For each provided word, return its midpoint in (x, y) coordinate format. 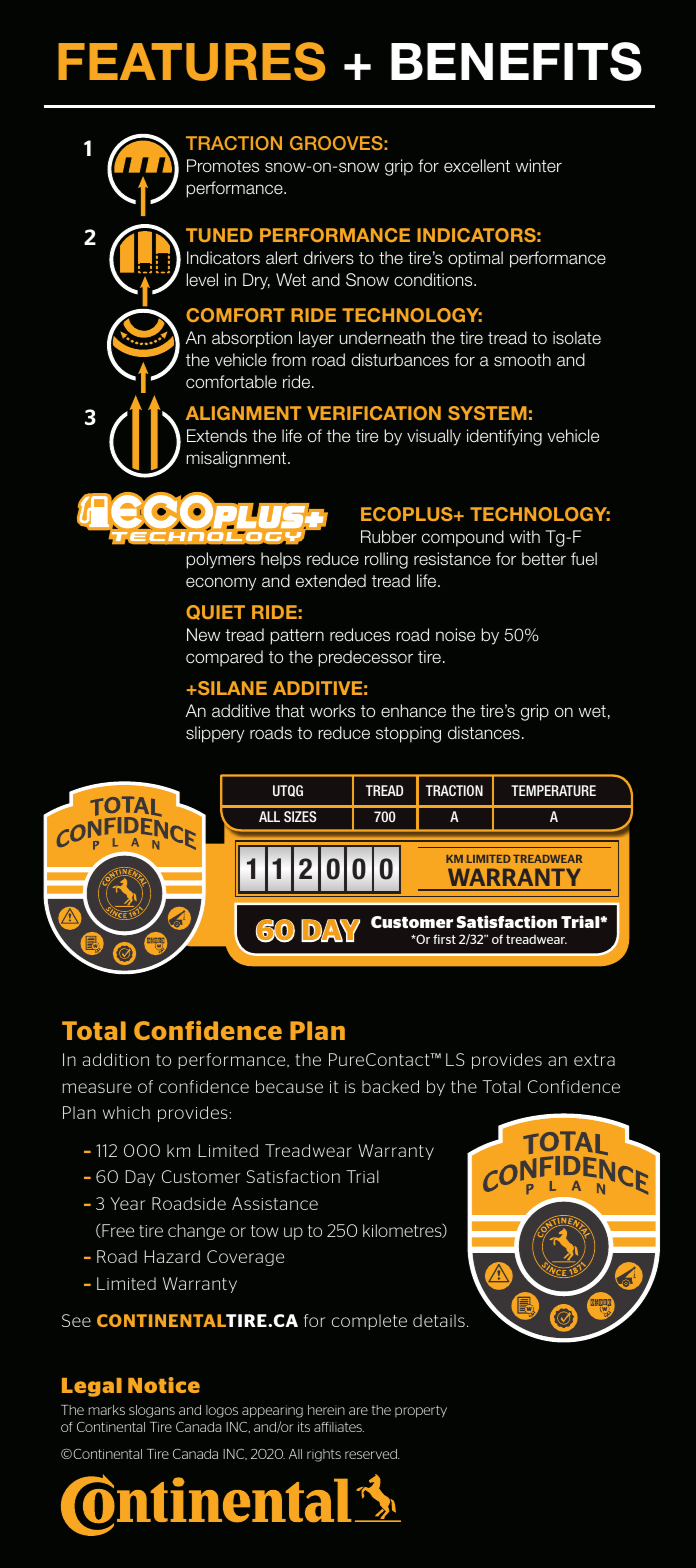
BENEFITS (516, 61)
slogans (152, 1411)
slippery (215, 734)
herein (326, 1410)
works (332, 711)
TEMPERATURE (553, 790)
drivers (329, 258)
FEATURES (191, 61)
